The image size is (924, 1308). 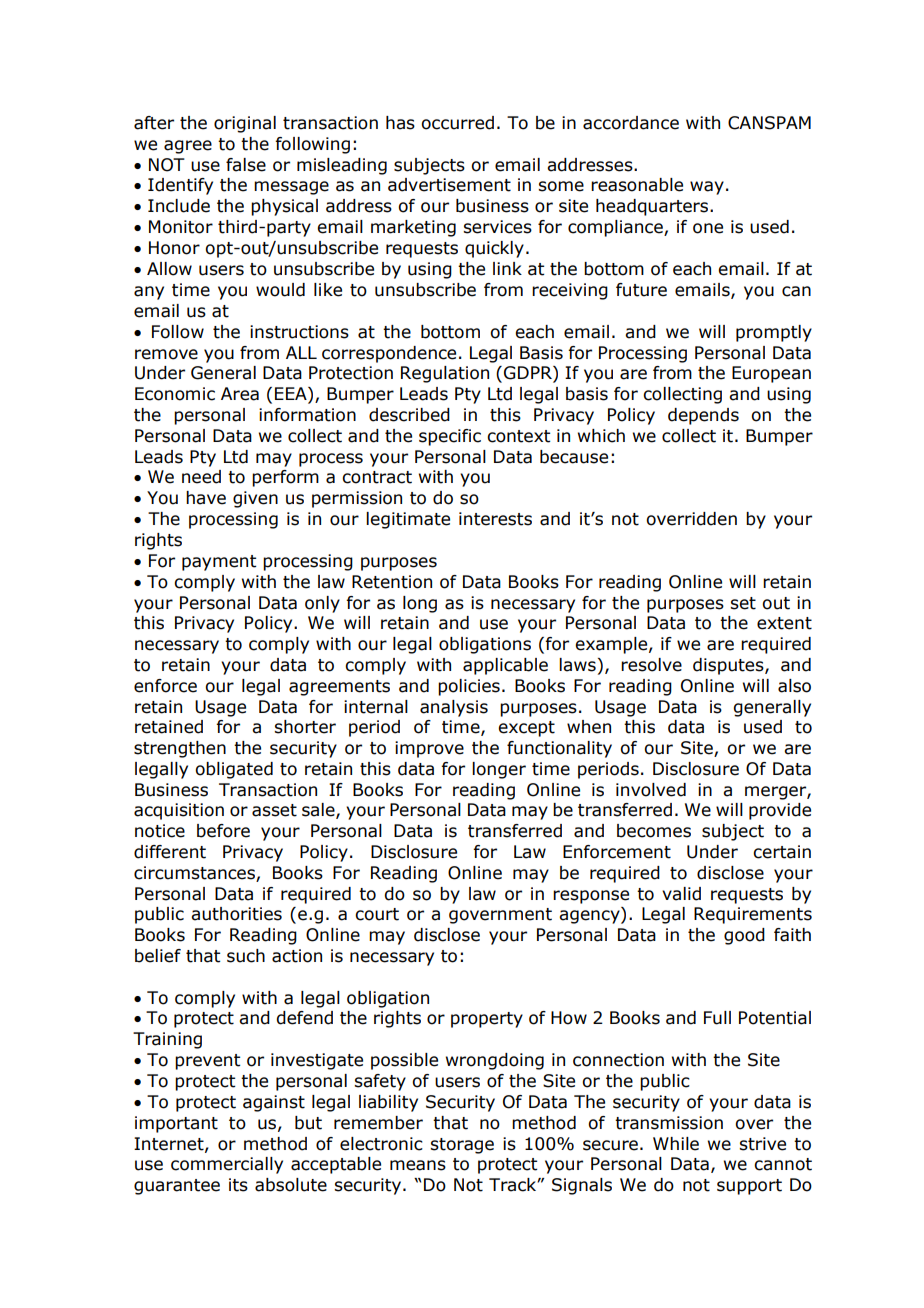 What do you see at coordinates (219, 563) in the document?
I see `payment` at bounding box center [219, 563].
